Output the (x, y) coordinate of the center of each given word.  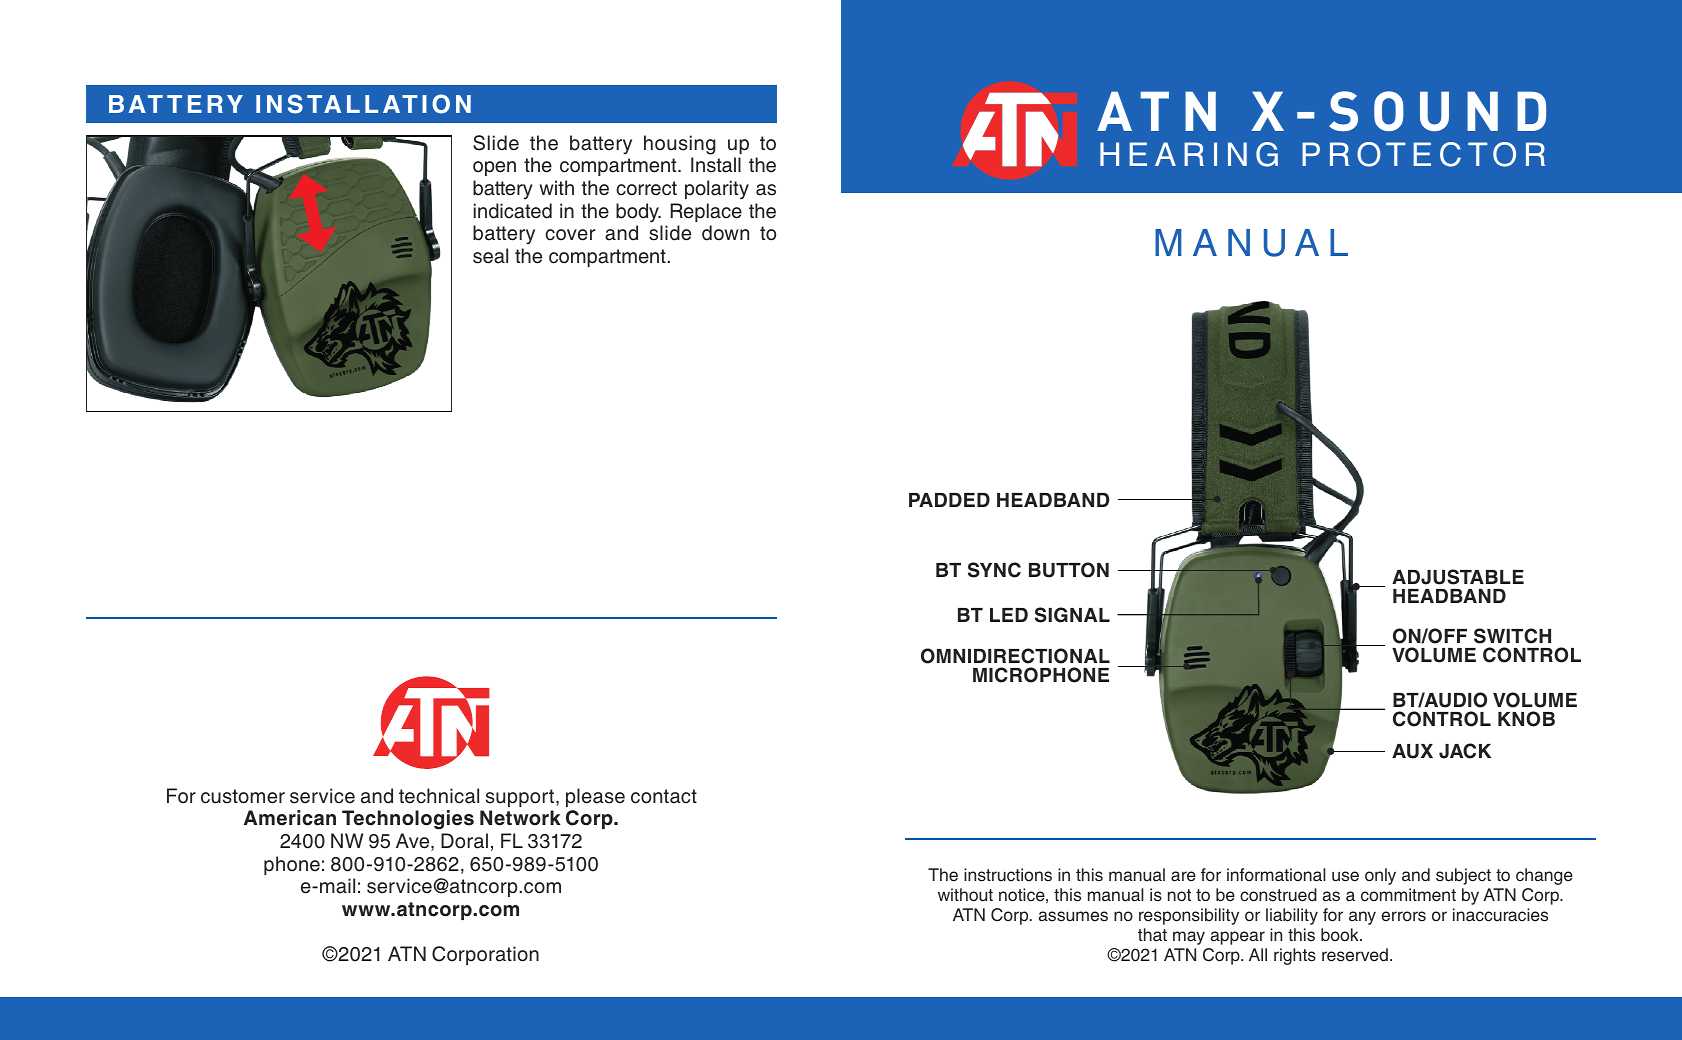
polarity (717, 189)
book (1341, 935)
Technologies (408, 820)
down (725, 233)
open (494, 168)
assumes (1073, 916)
